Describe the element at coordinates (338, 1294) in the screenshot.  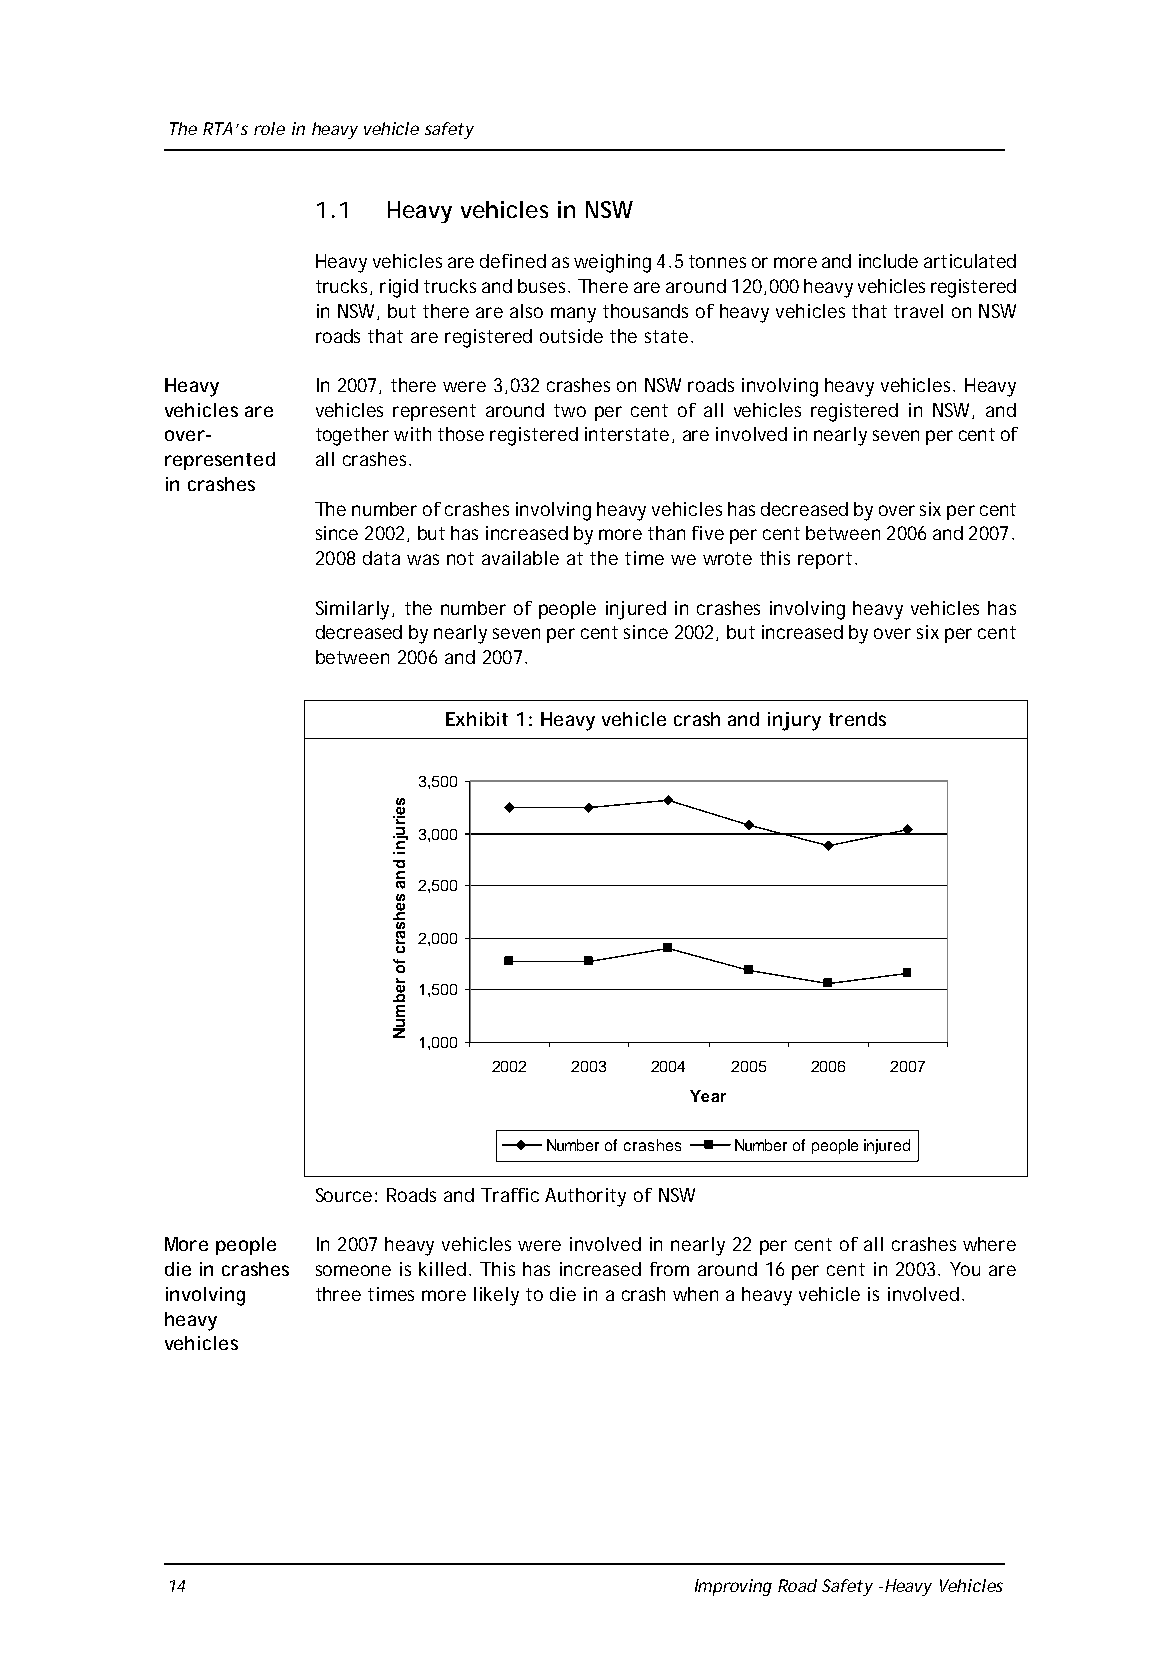
I see `three` at that location.
